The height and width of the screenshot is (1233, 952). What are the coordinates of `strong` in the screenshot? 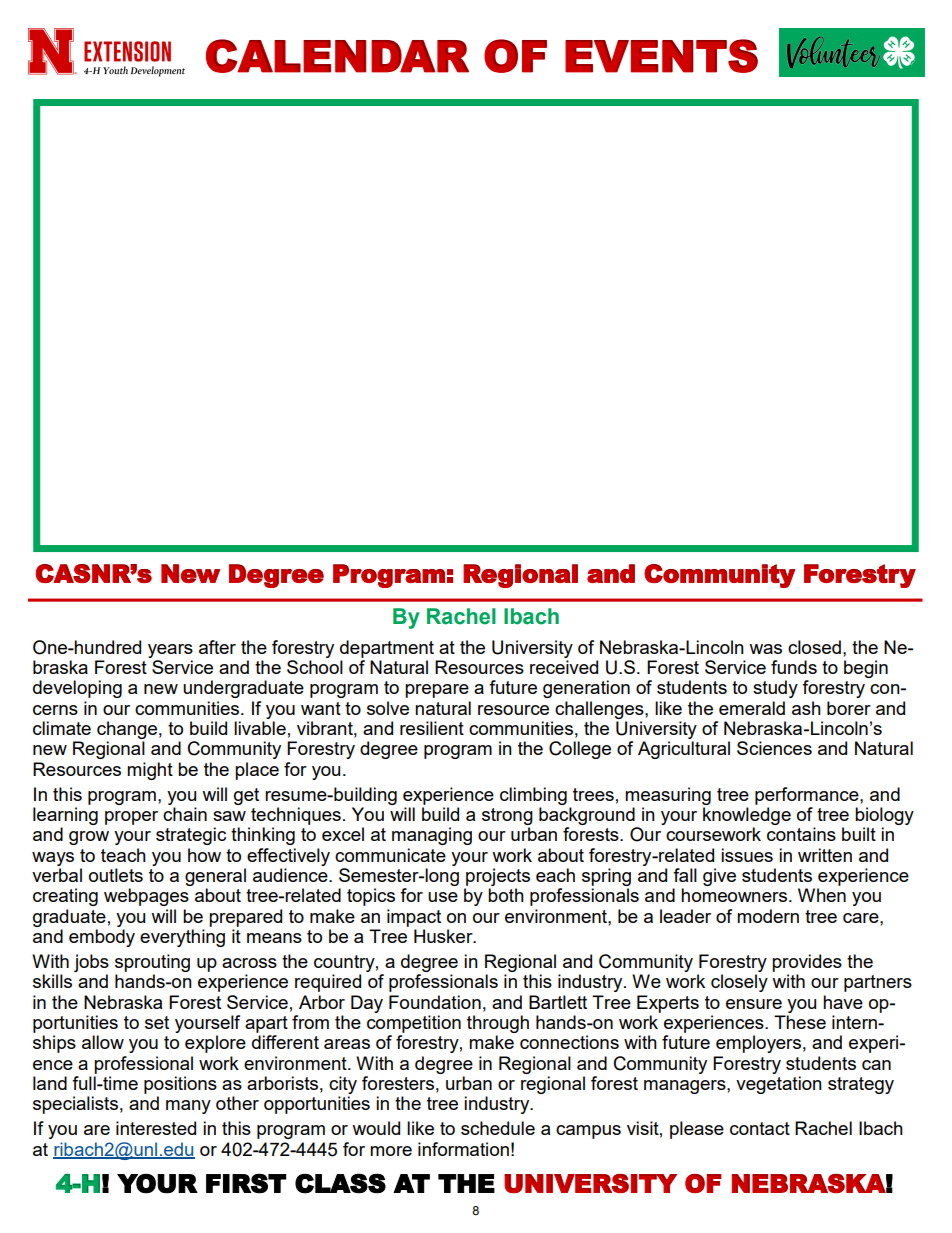 It's located at (507, 816).
